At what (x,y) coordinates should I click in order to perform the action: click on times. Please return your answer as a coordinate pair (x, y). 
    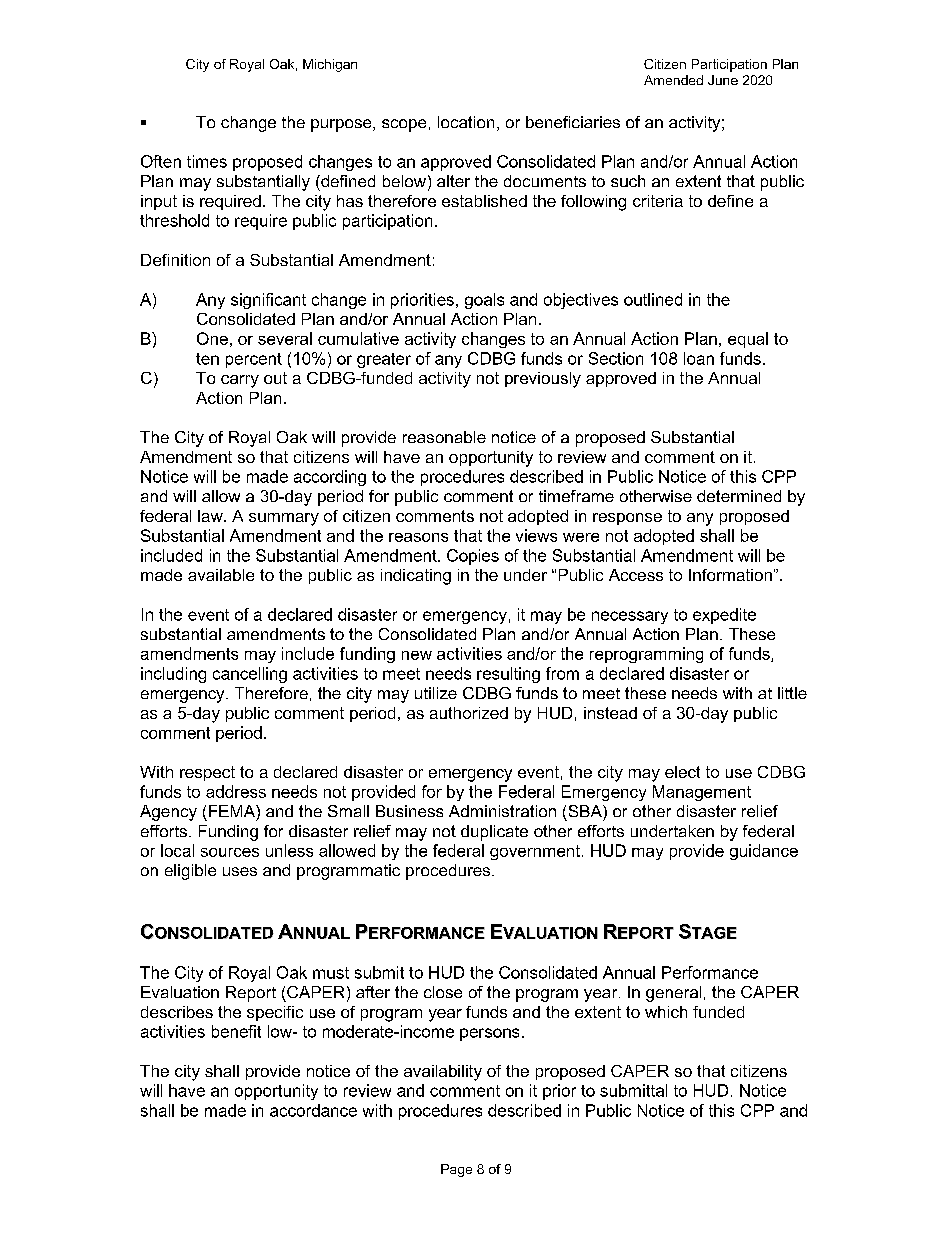
    Looking at the image, I should click on (207, 161).
